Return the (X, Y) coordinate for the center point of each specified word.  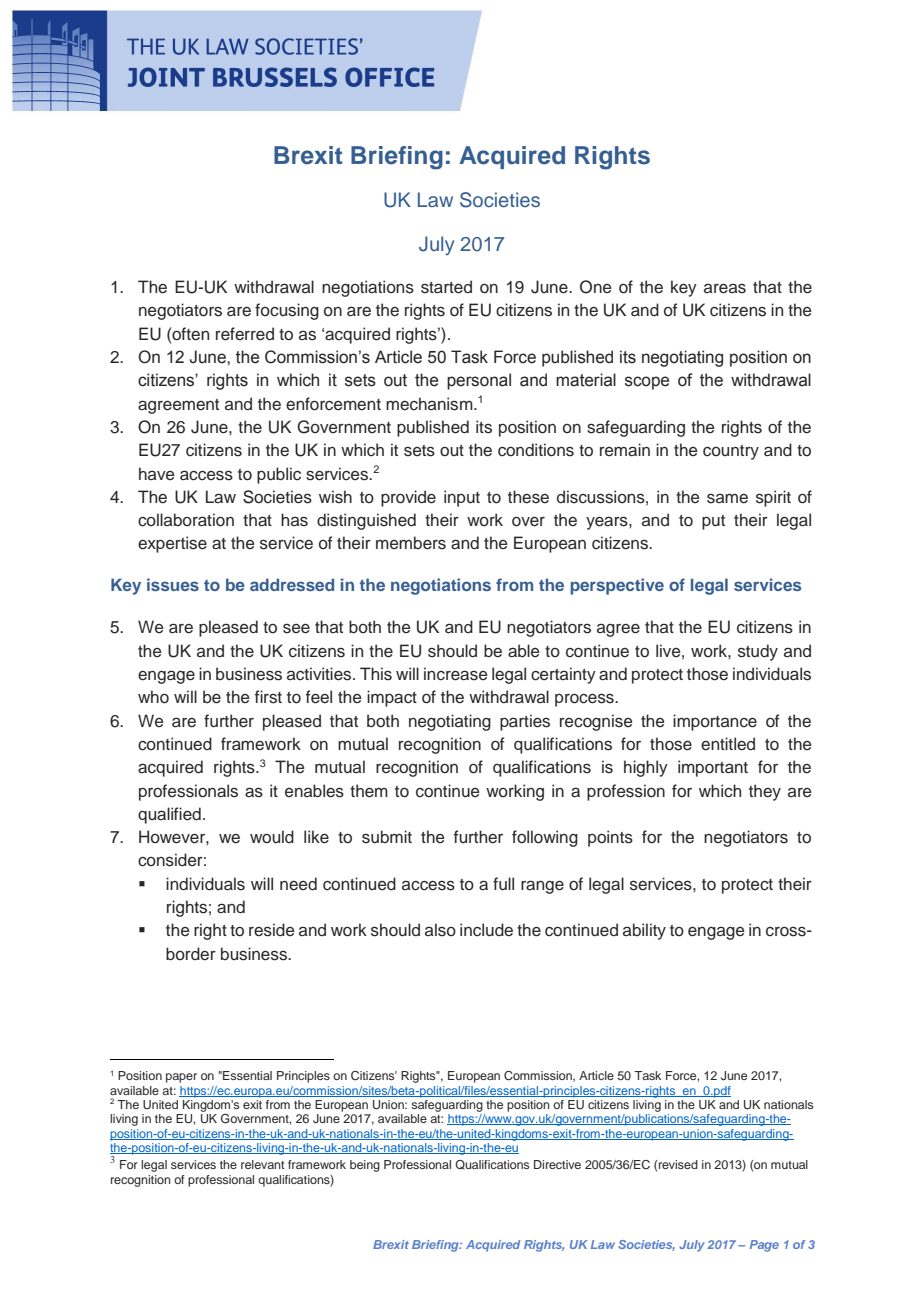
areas (725, 288)
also (440, 930)
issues (173, 584)
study (758, 652)
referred (245, 334)
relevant (263, 1164)
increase (456, 674)
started (446, 287)
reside (272, 930)
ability (644, 931)
